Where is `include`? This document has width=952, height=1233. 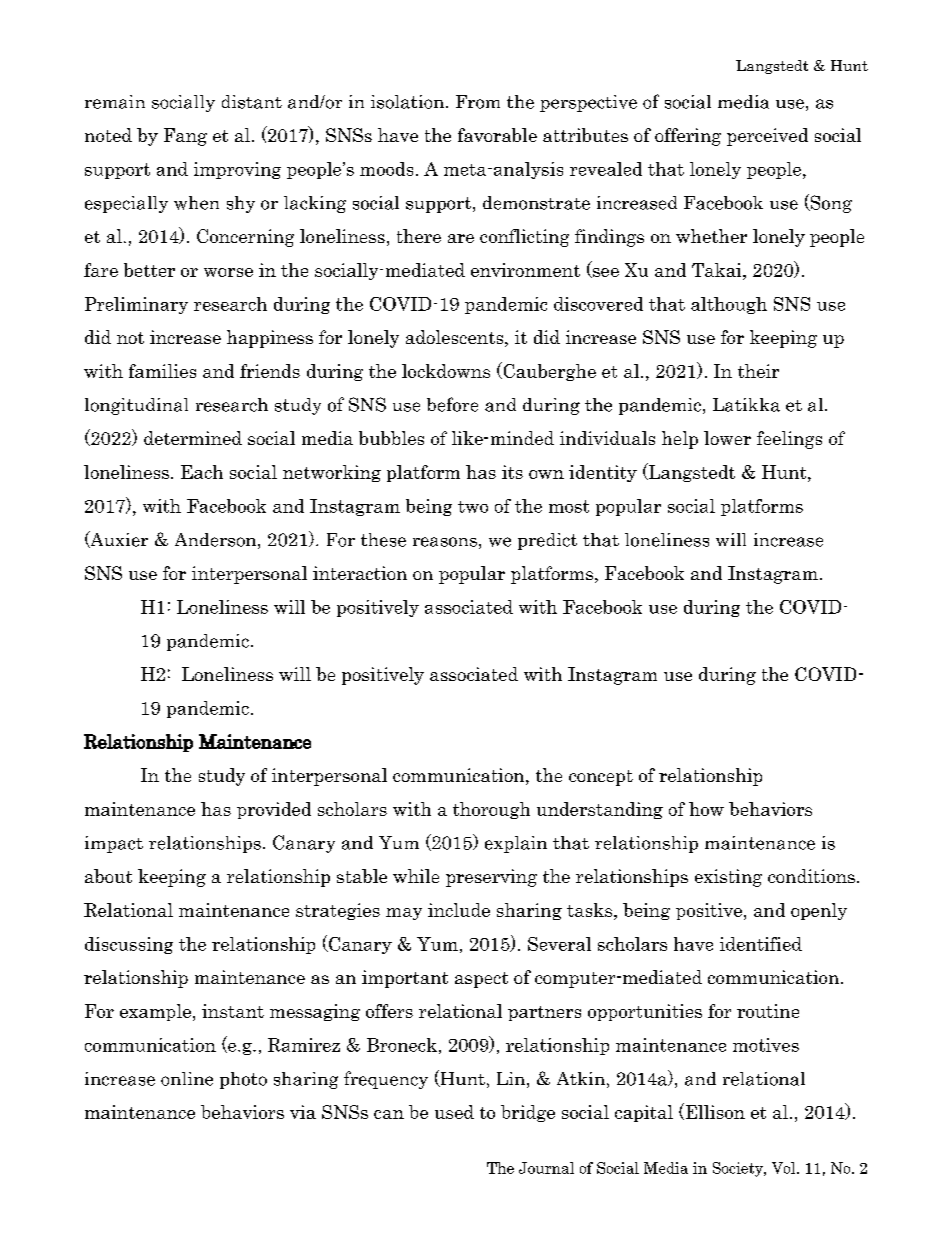 include is located at coordinates (459, 910).
